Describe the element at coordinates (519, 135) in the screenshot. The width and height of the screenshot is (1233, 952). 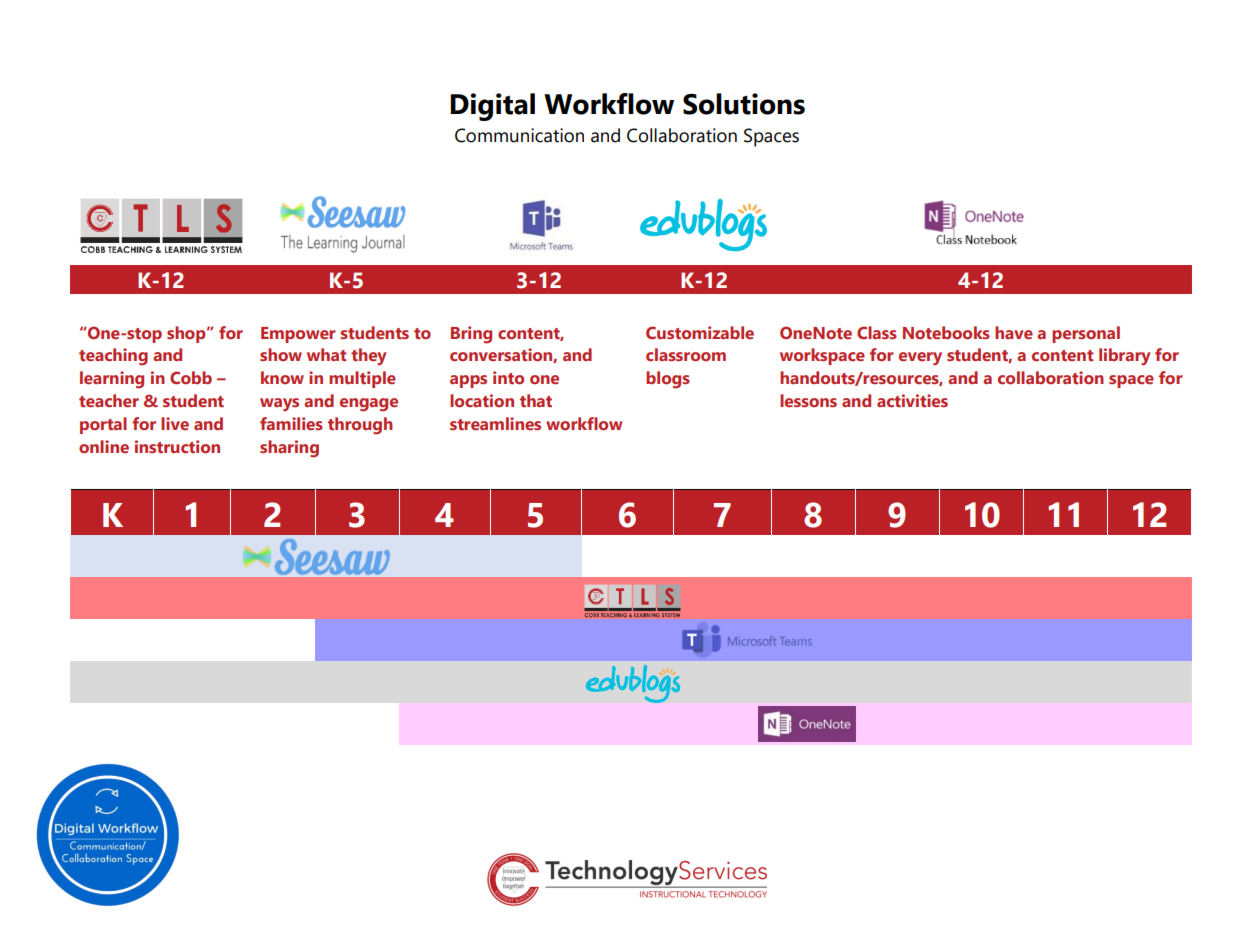
I see `Communication` at that location.
